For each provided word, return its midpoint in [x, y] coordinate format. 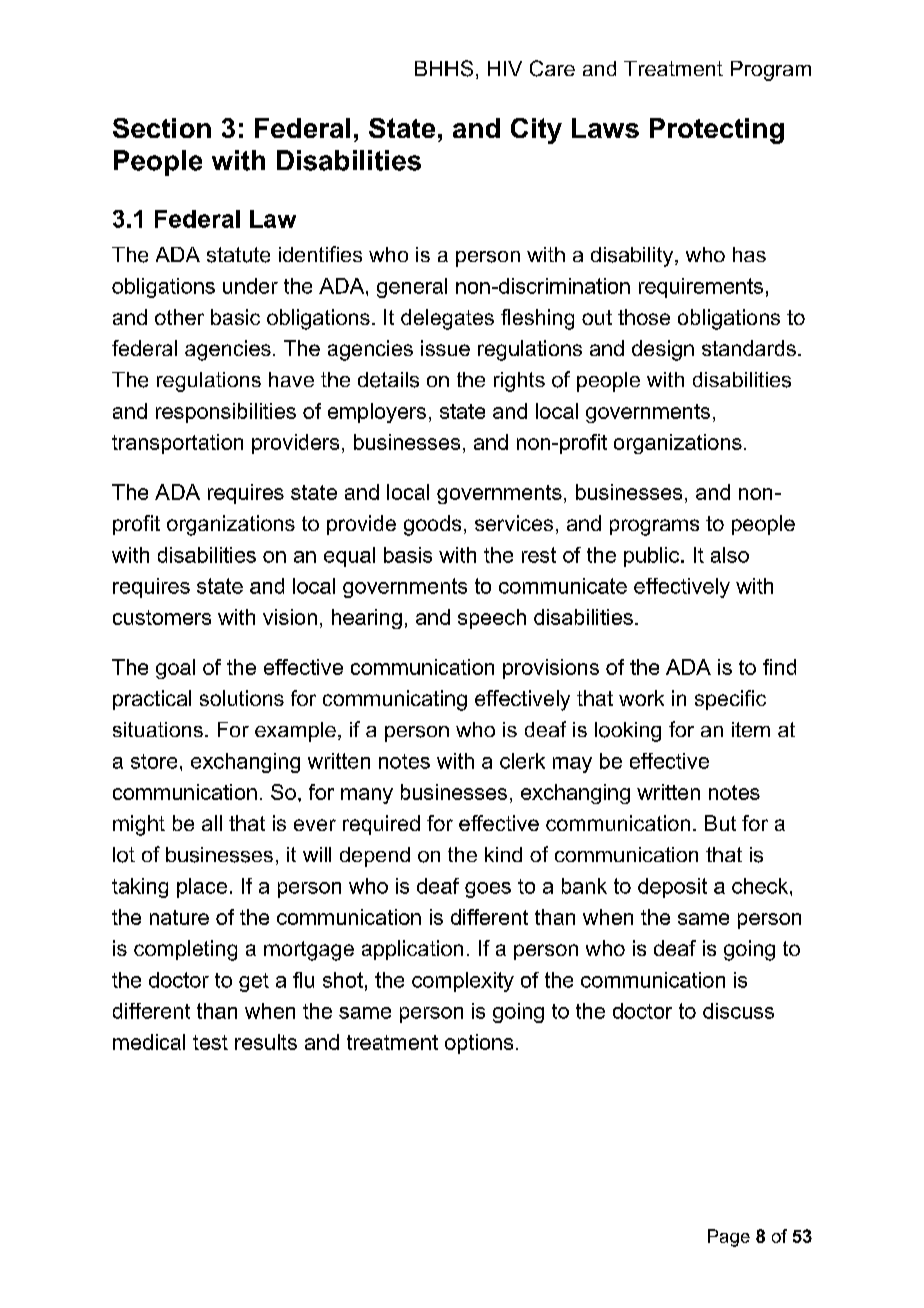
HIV [505, 68]
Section [162, 128]
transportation [177, 444]
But [720, 823]
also [730, 555]
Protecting [717, 131]
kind [503, 854]
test [210, 1042]
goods [432, 525]
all [212, 823]
